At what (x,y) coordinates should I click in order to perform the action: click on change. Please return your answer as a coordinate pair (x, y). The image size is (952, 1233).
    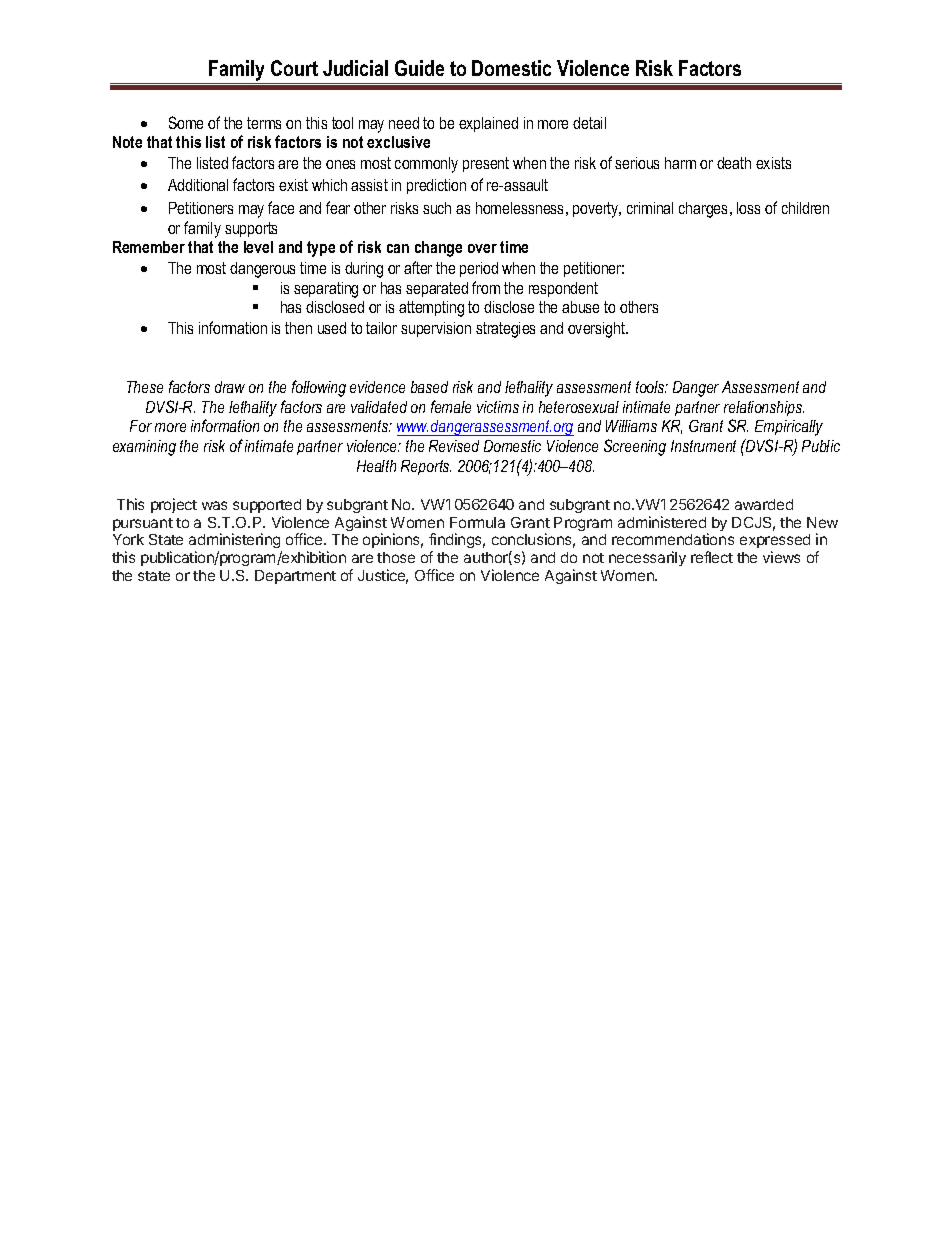
    Looking at the image, I should click on (438, 249).
